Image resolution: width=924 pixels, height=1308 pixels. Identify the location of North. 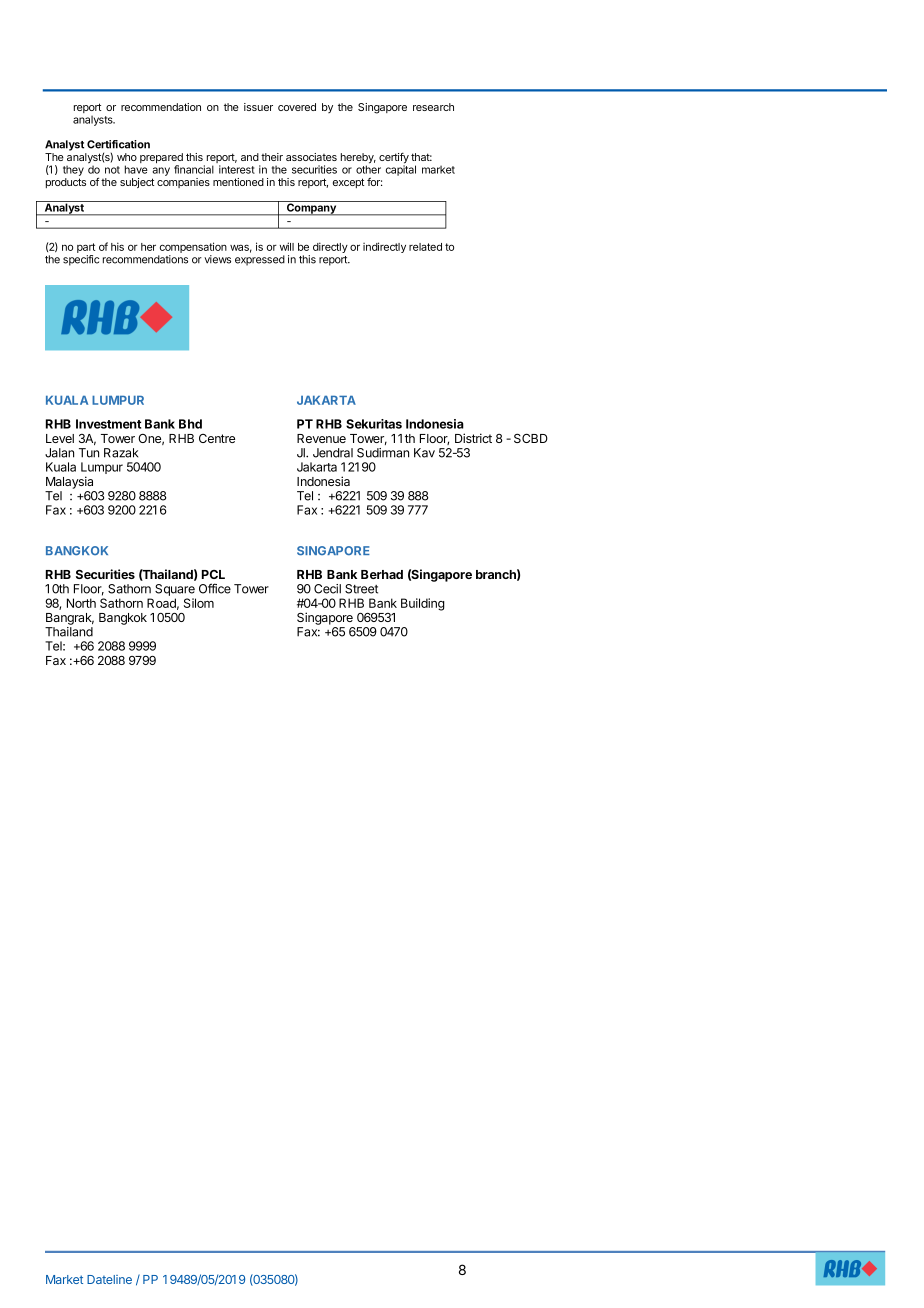
(81, 603).
